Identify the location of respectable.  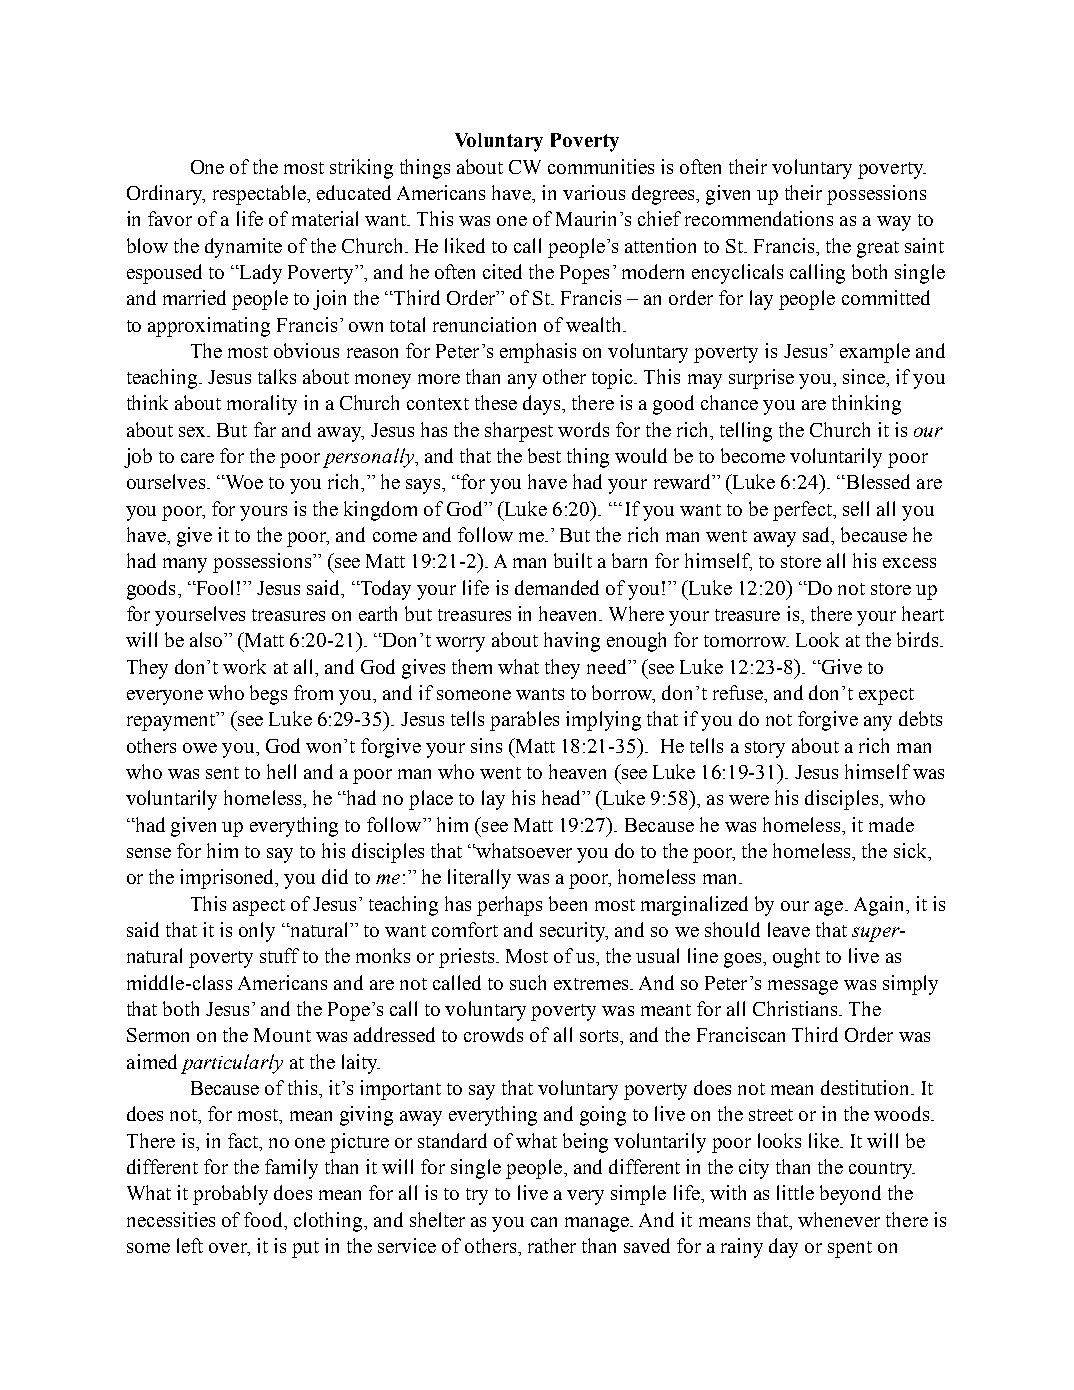
(260, 195).
